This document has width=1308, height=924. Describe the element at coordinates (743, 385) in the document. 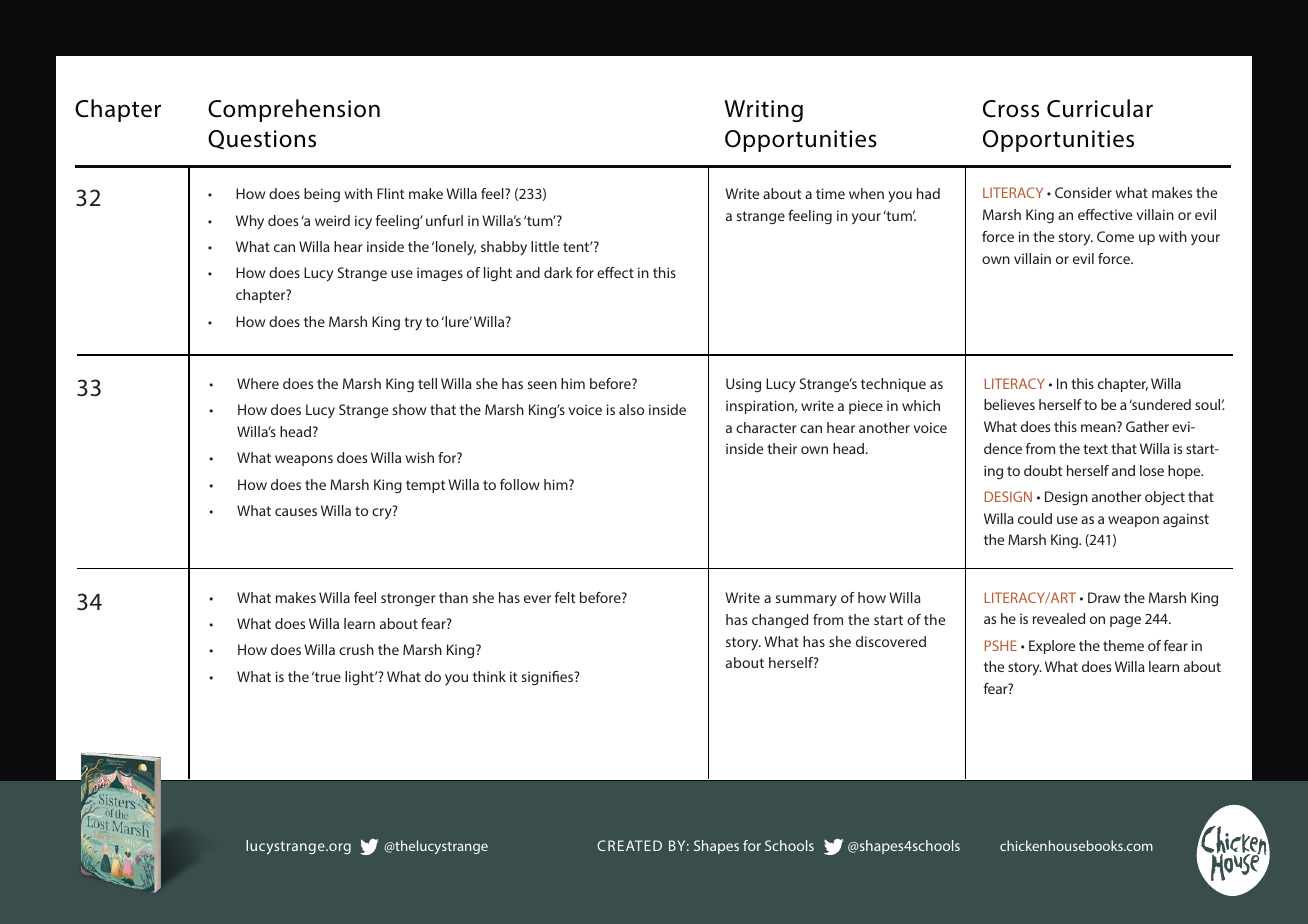

I see `Using` at that location.
